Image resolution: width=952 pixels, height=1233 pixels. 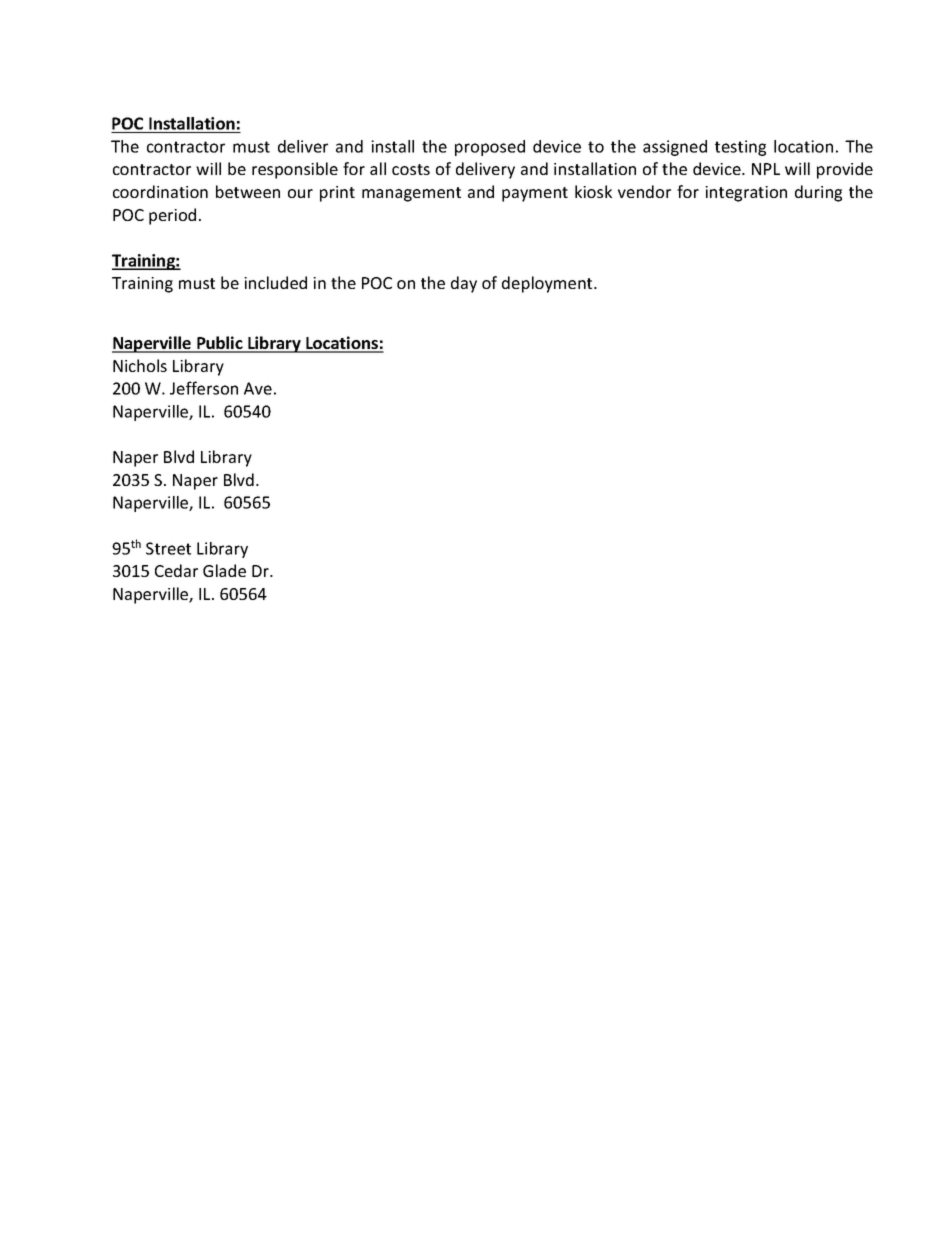 What do you see at coordinates (224, 570) in the screenshot?
I see `Glade` at bounding box center [224, 570].
